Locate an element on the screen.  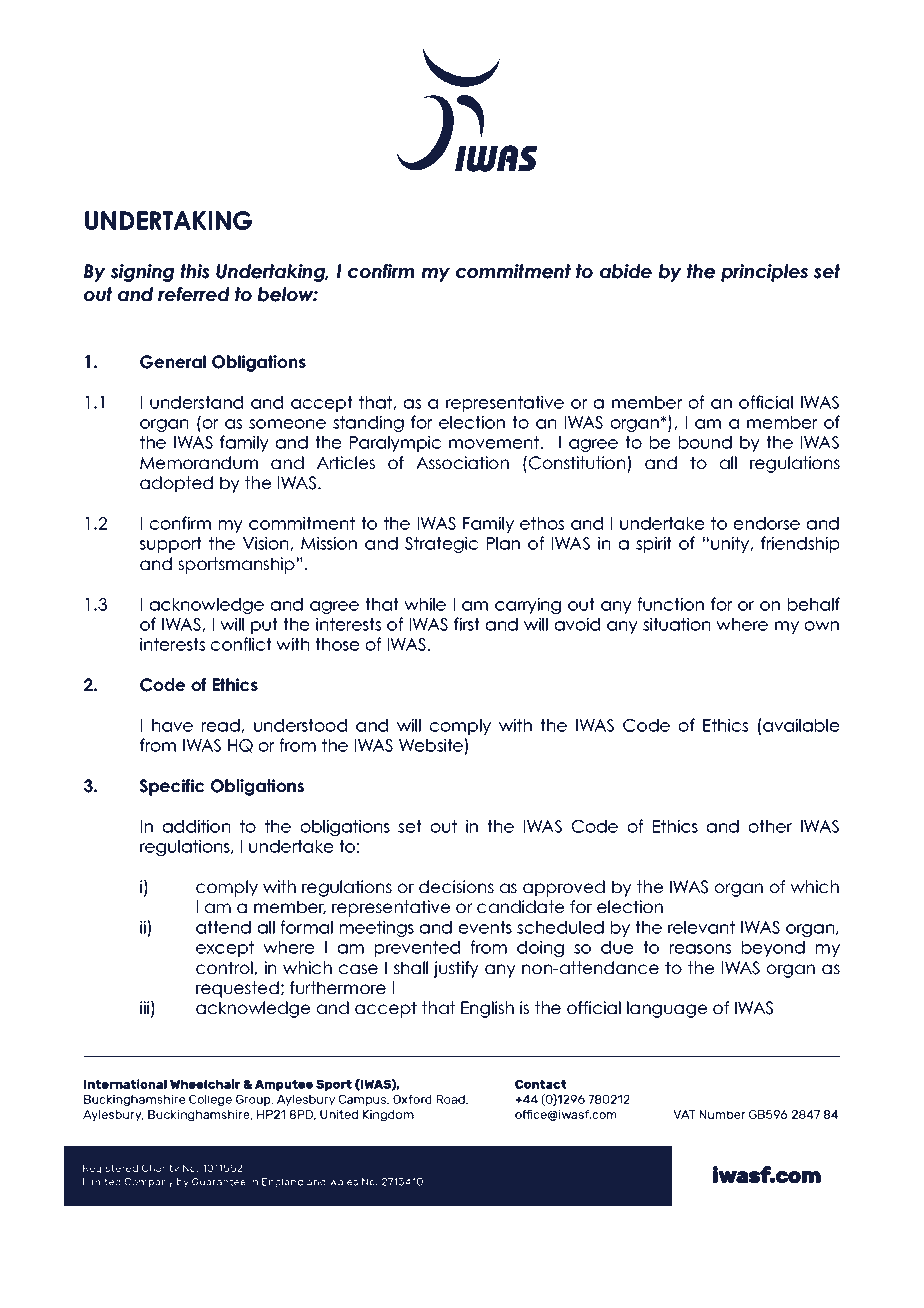
abide is located at coordinates (626, 271).
